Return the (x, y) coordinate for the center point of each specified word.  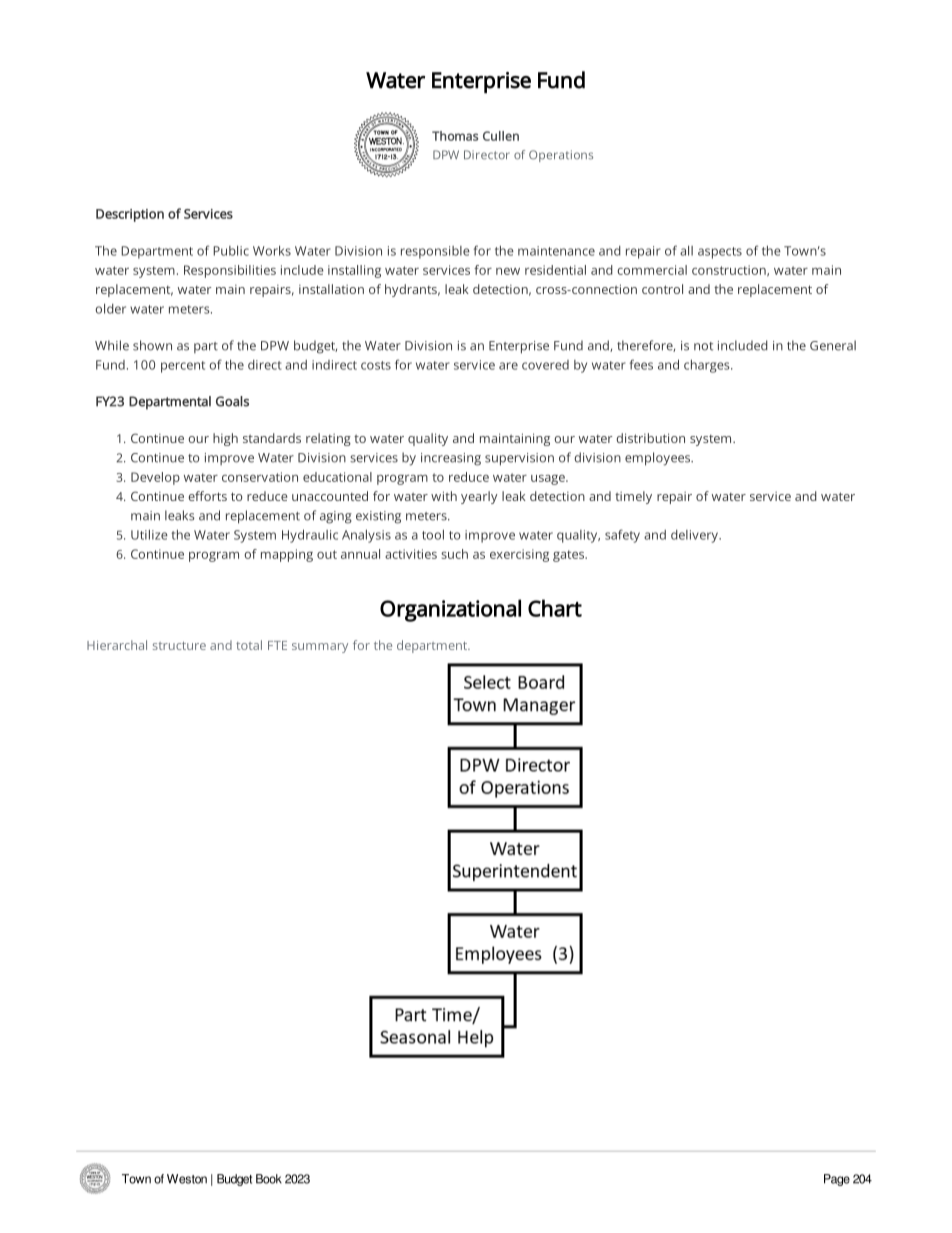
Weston (187, 1179)
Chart (555, 608)
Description (130, 215)
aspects (720, 253)
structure (179, 646)
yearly (479, 497)
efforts (207, 496)
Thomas (455, 136)
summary (320, 648)
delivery (695, 536)
